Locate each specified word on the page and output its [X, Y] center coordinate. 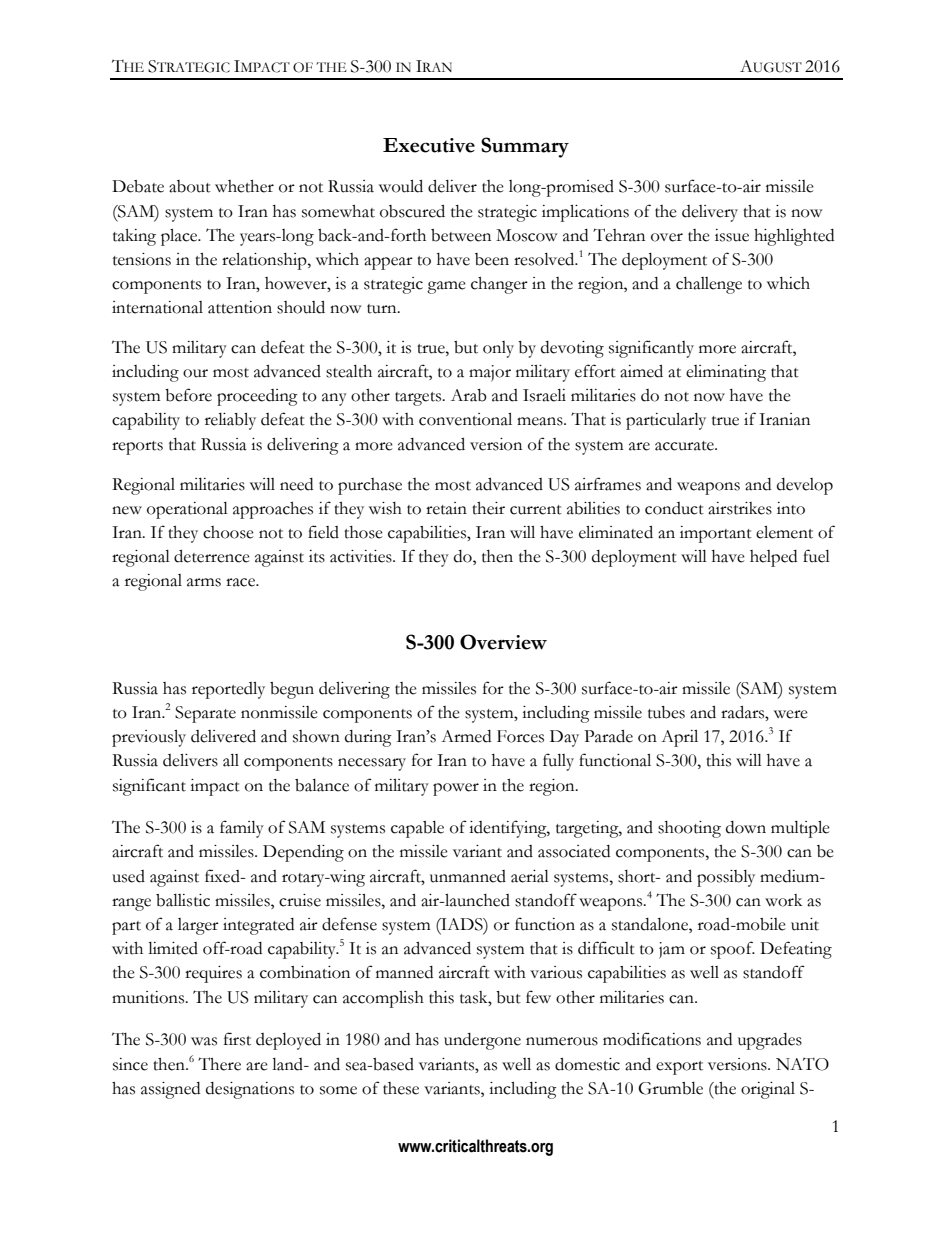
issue [732, 235]
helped [773, 558]
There [219, 1064]
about [190, 186]
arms [204, 582]
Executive [429, 145]
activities [362, 556]
